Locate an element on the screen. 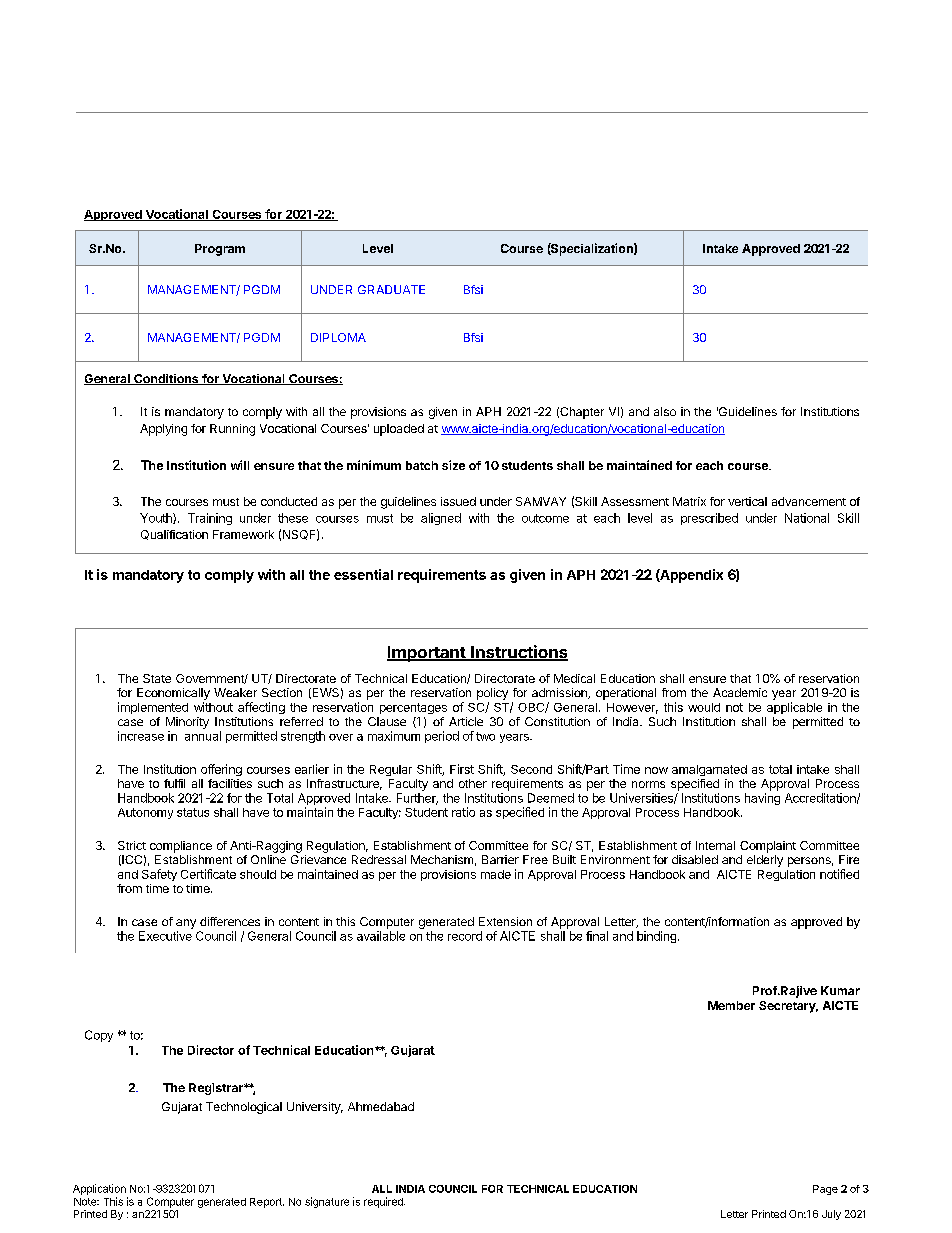 The width and height of the screenshot is (952, 1233). GRADUATE is located at coordinates (391, 289).
